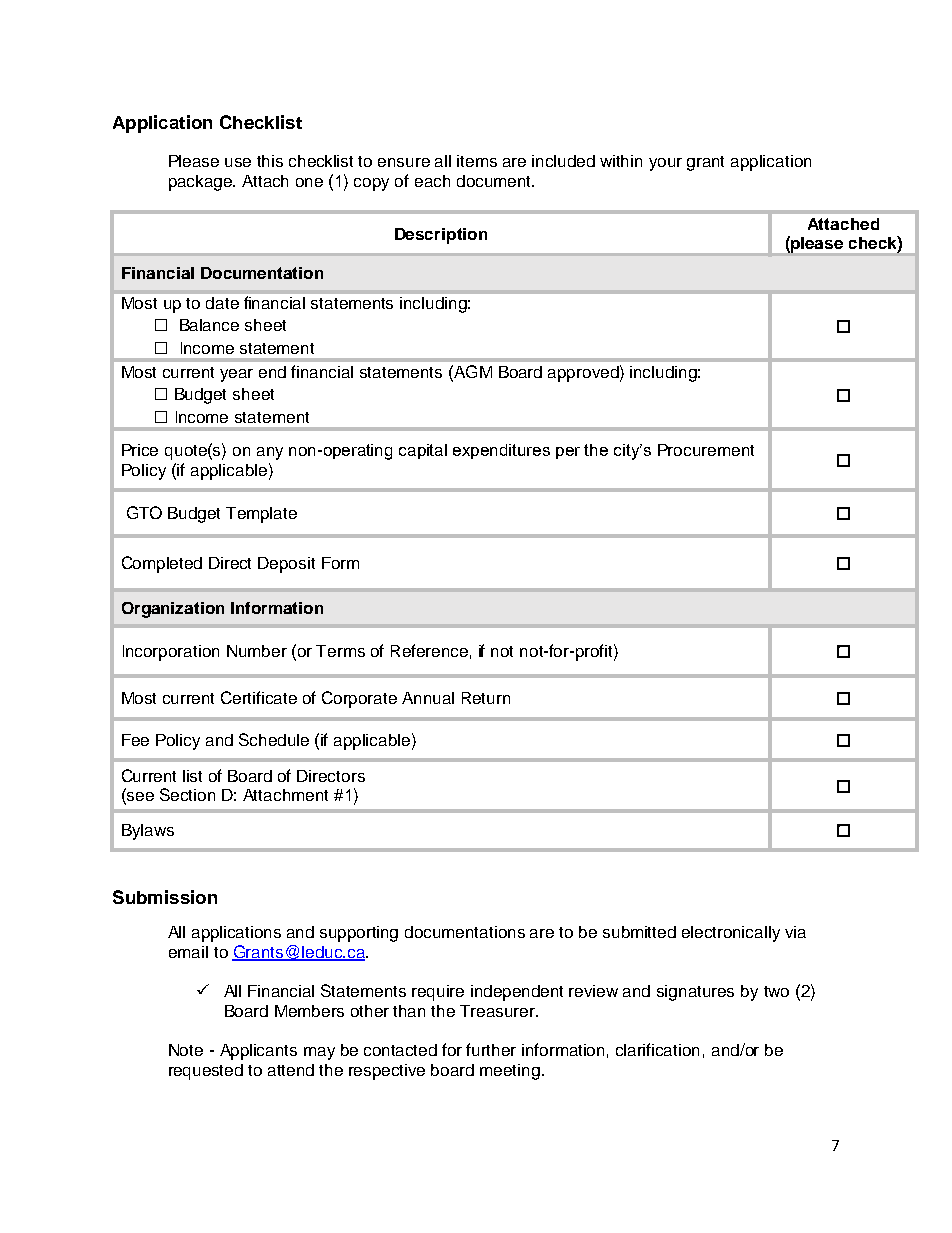 The image size is (952, 1233). I want to click on Section, so click(187, 794).
